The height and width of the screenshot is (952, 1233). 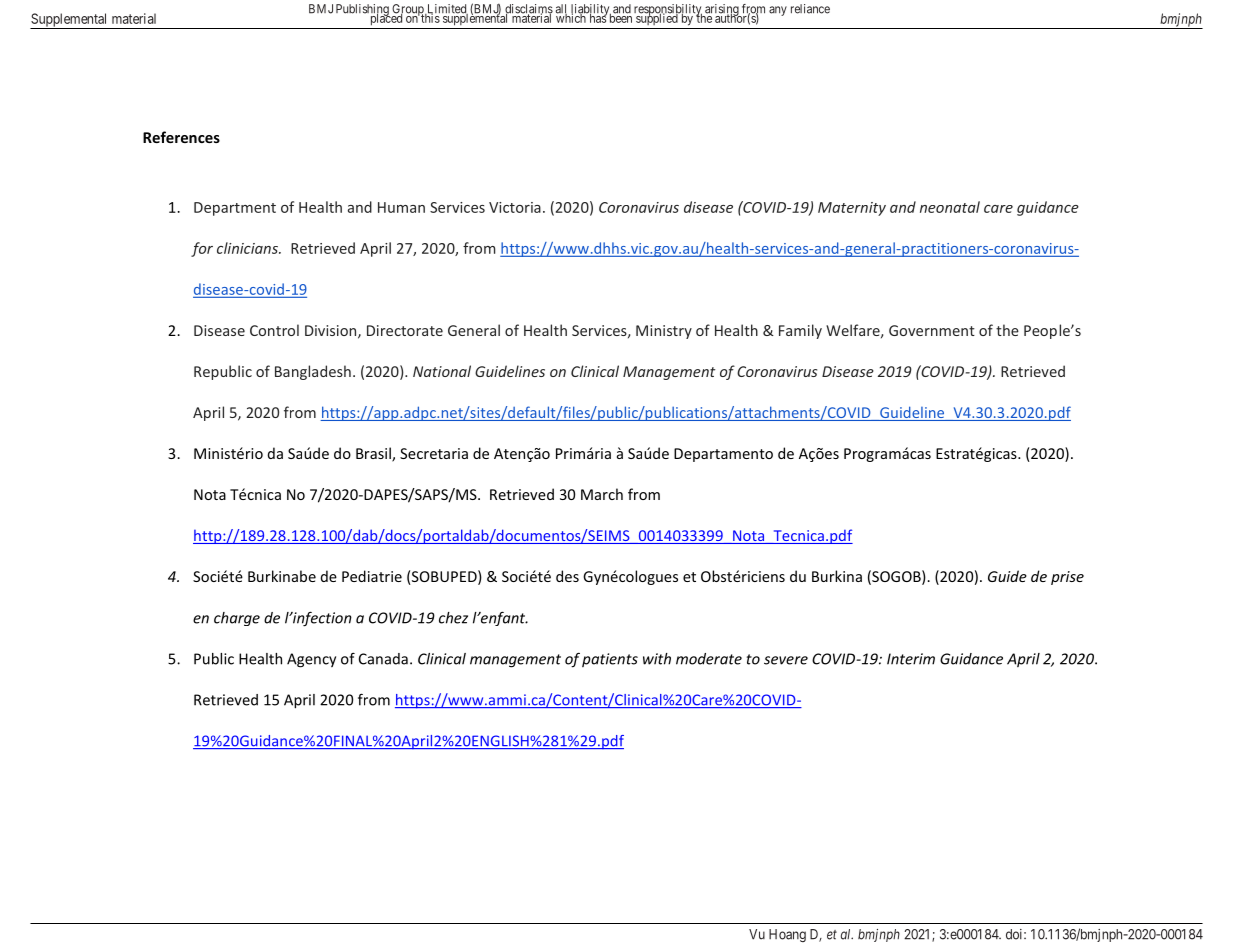 What do you see at coordinates (610, 660) in the screenshot?
I see `patients` at bounding box center [610, 660].
